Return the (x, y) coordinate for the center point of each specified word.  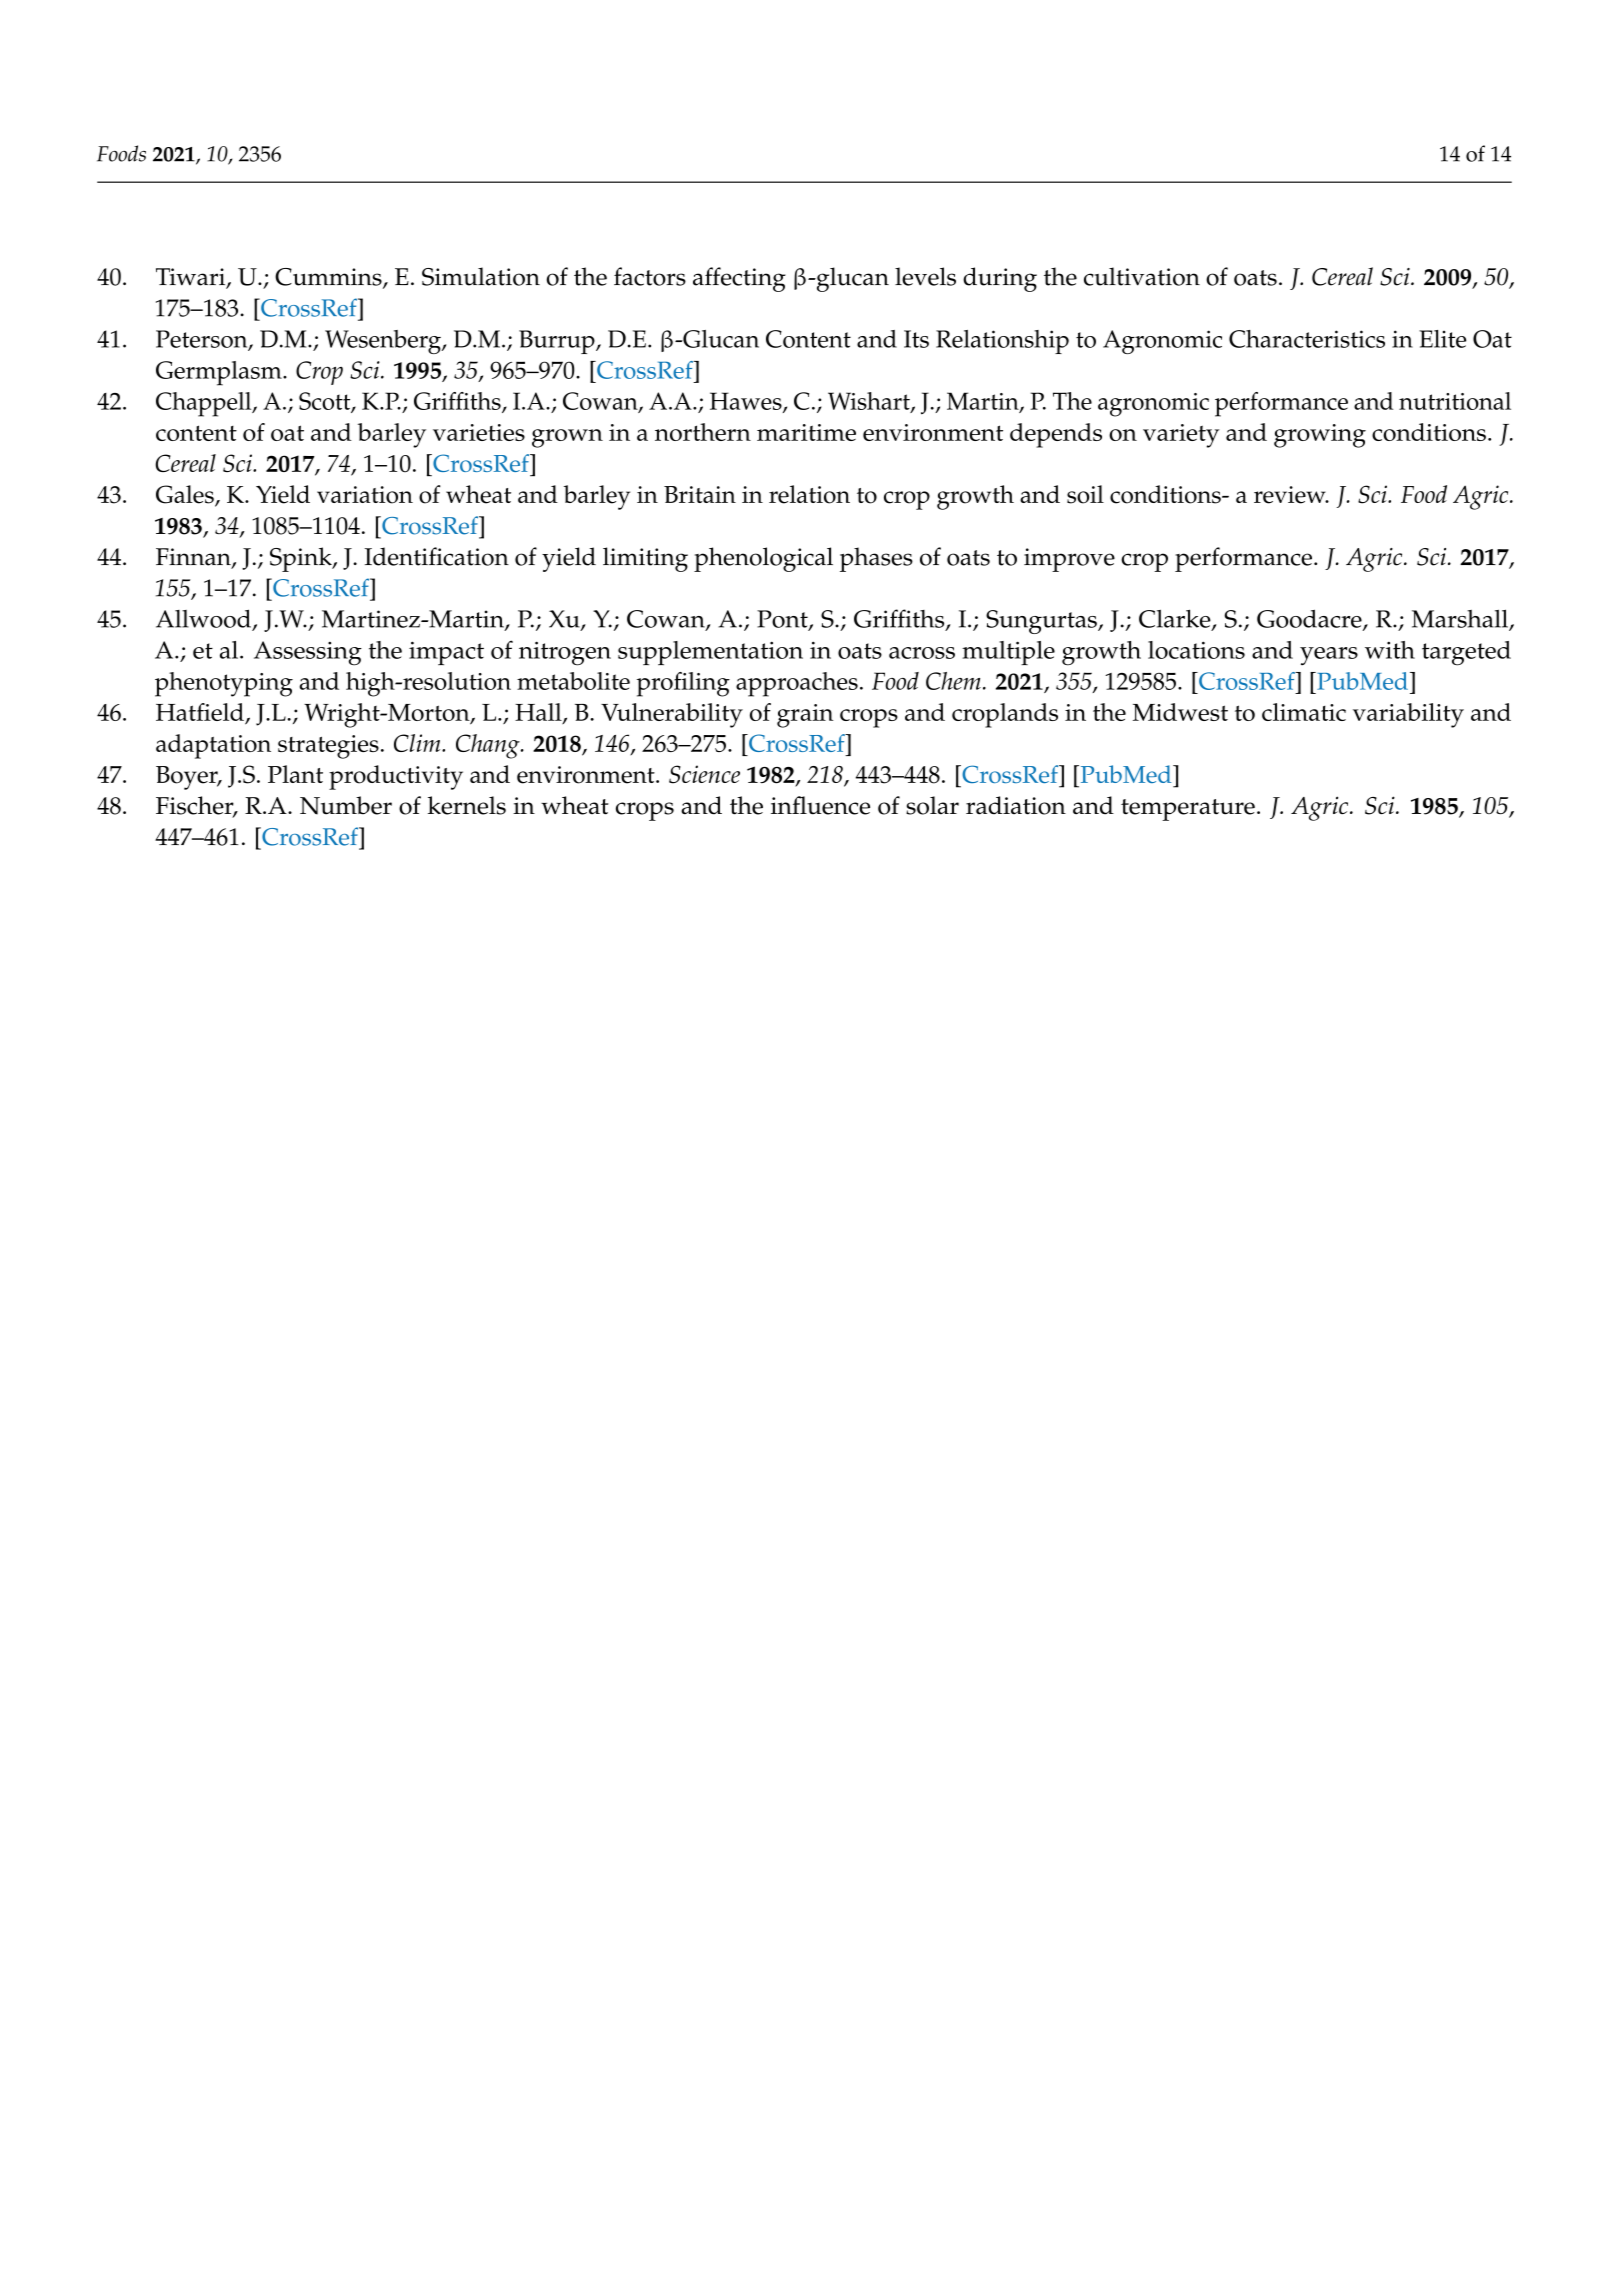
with (1390, 650)
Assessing (308, 653)
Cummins (329, 278)
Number (346, 805)
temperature (1188, 810)
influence (820, 805)
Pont (783, 620)
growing (1320, 436)
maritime (806, 432)
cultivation (1142, 276)
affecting (739, 279)
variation (365, 495)
